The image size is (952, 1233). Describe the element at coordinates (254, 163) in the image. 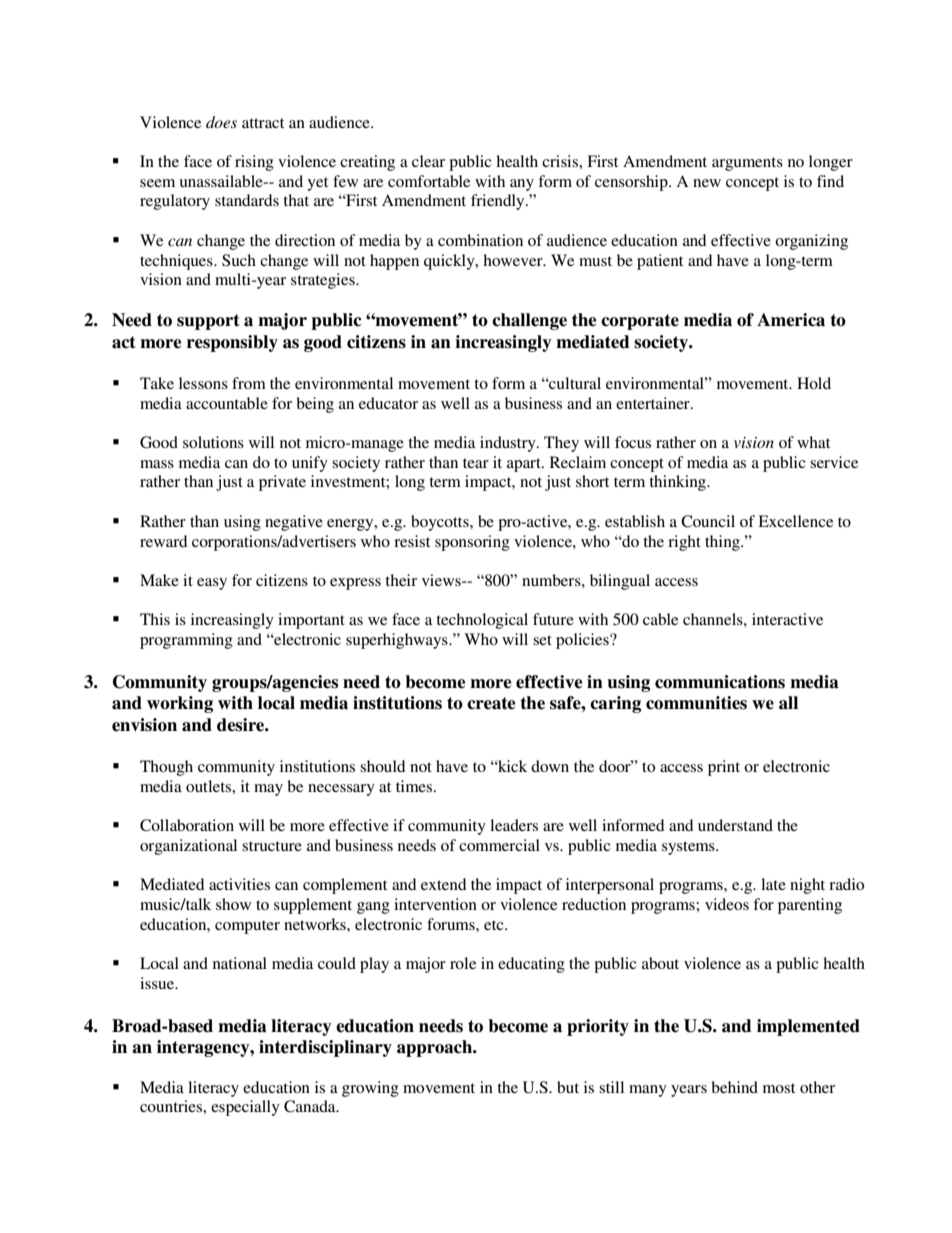

I see `rising` at that location.
